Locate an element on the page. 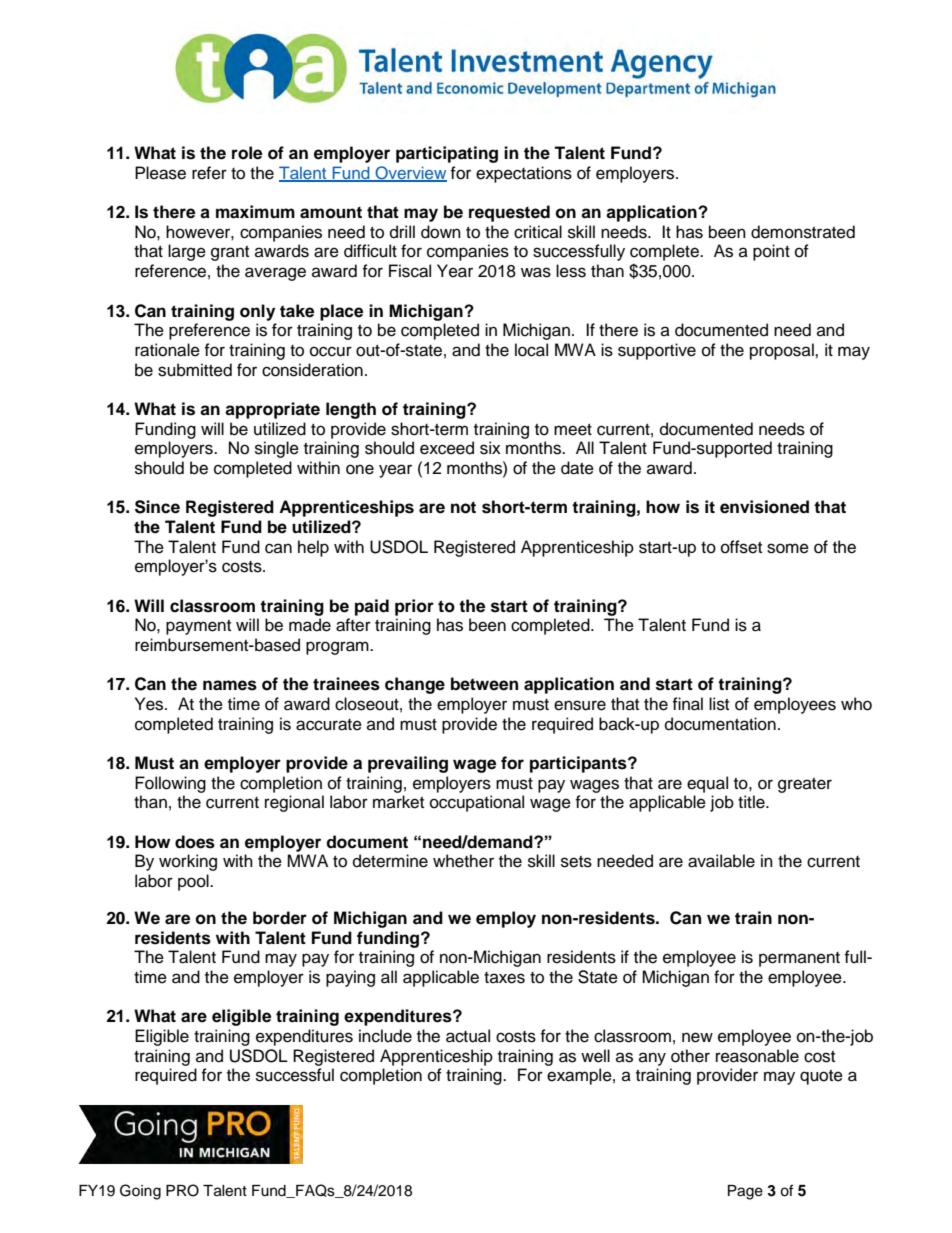 The image size is (952, 1233). envisioned is located at coordinates (764, 507).
